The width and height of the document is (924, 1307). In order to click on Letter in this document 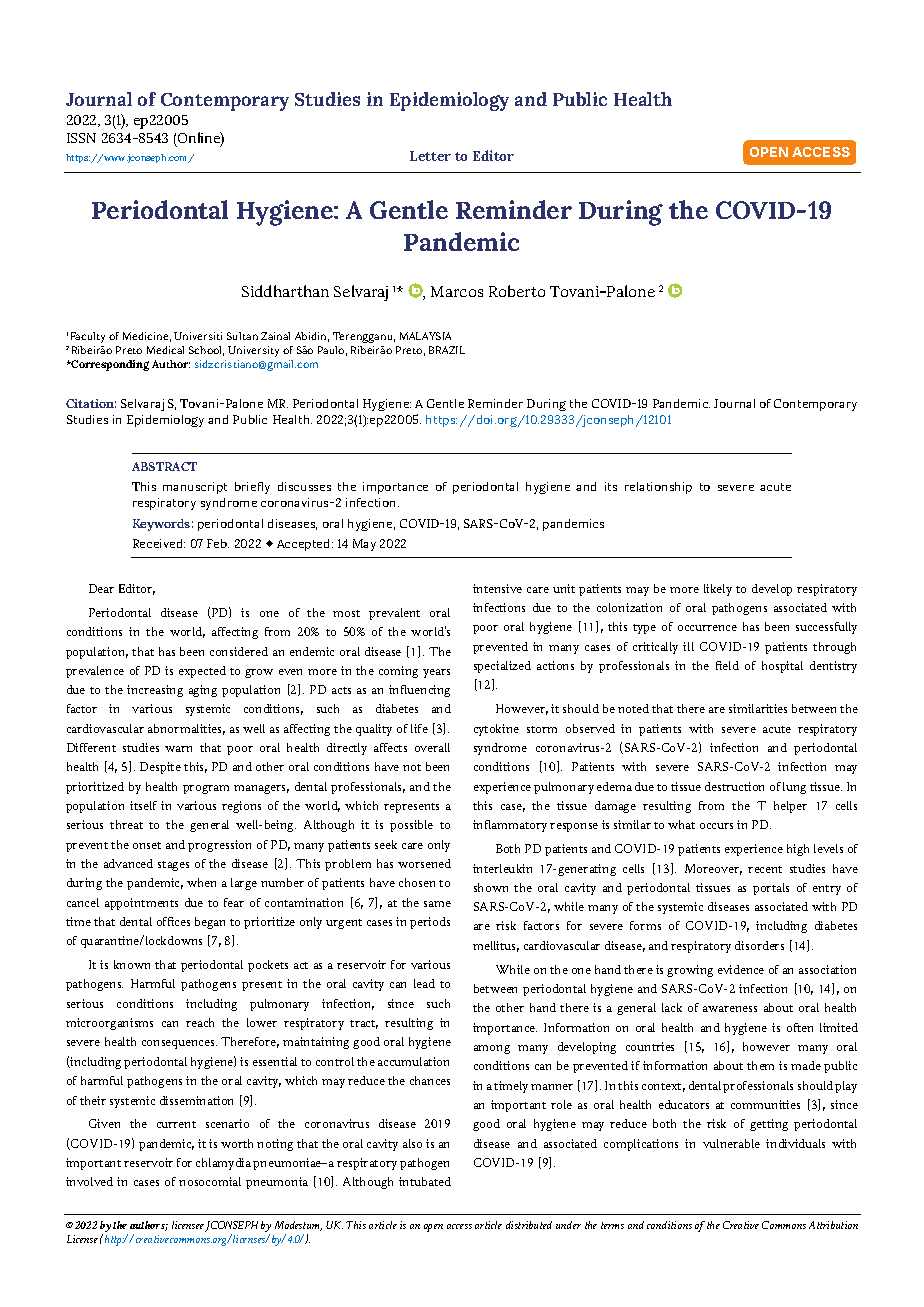, I will do `click(430, 156)`.
